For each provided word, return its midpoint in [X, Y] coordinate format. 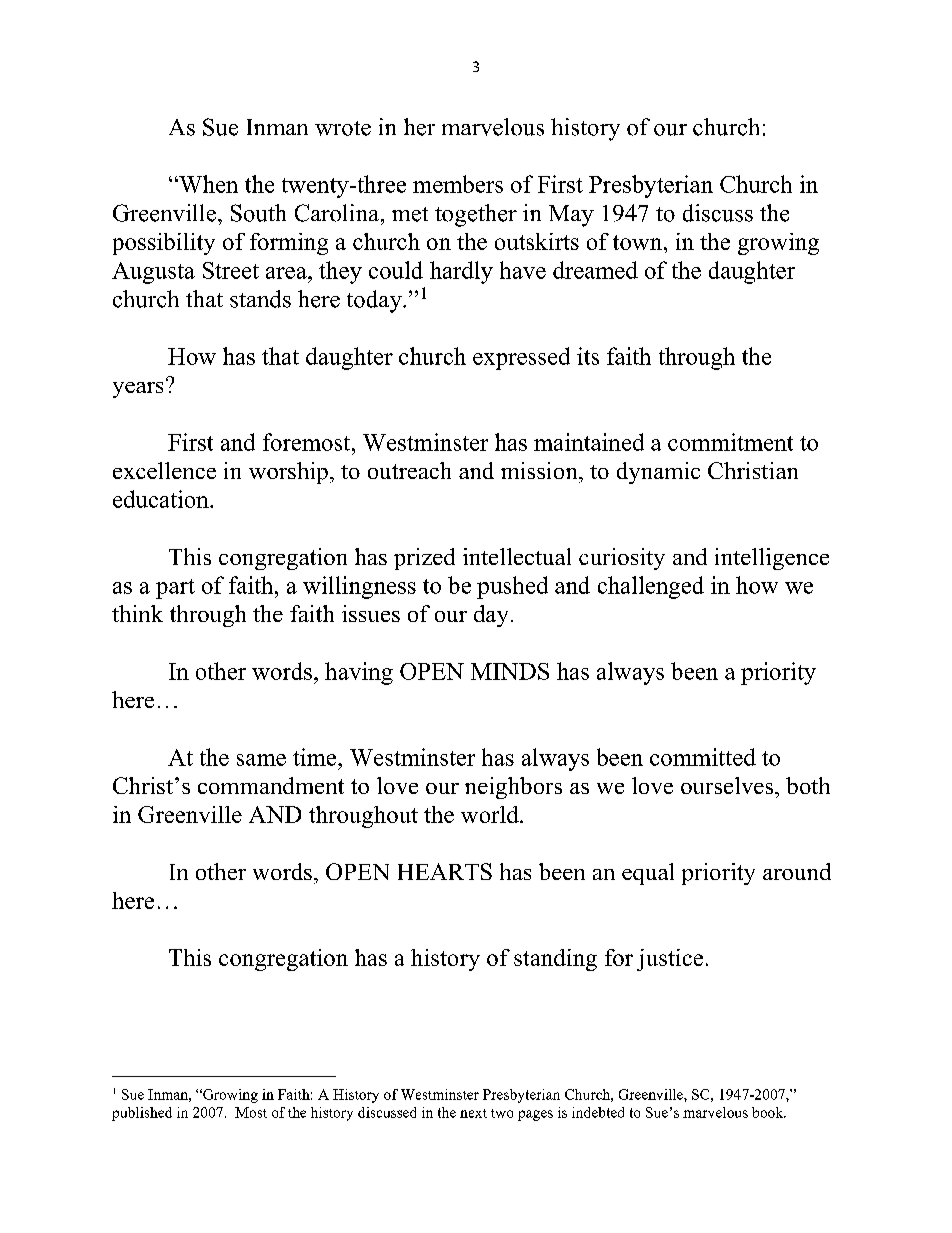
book [769, 1112]
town [637, 242]
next [473, 1113]
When [207, 184]
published [142, 1114]
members [458, 184]
